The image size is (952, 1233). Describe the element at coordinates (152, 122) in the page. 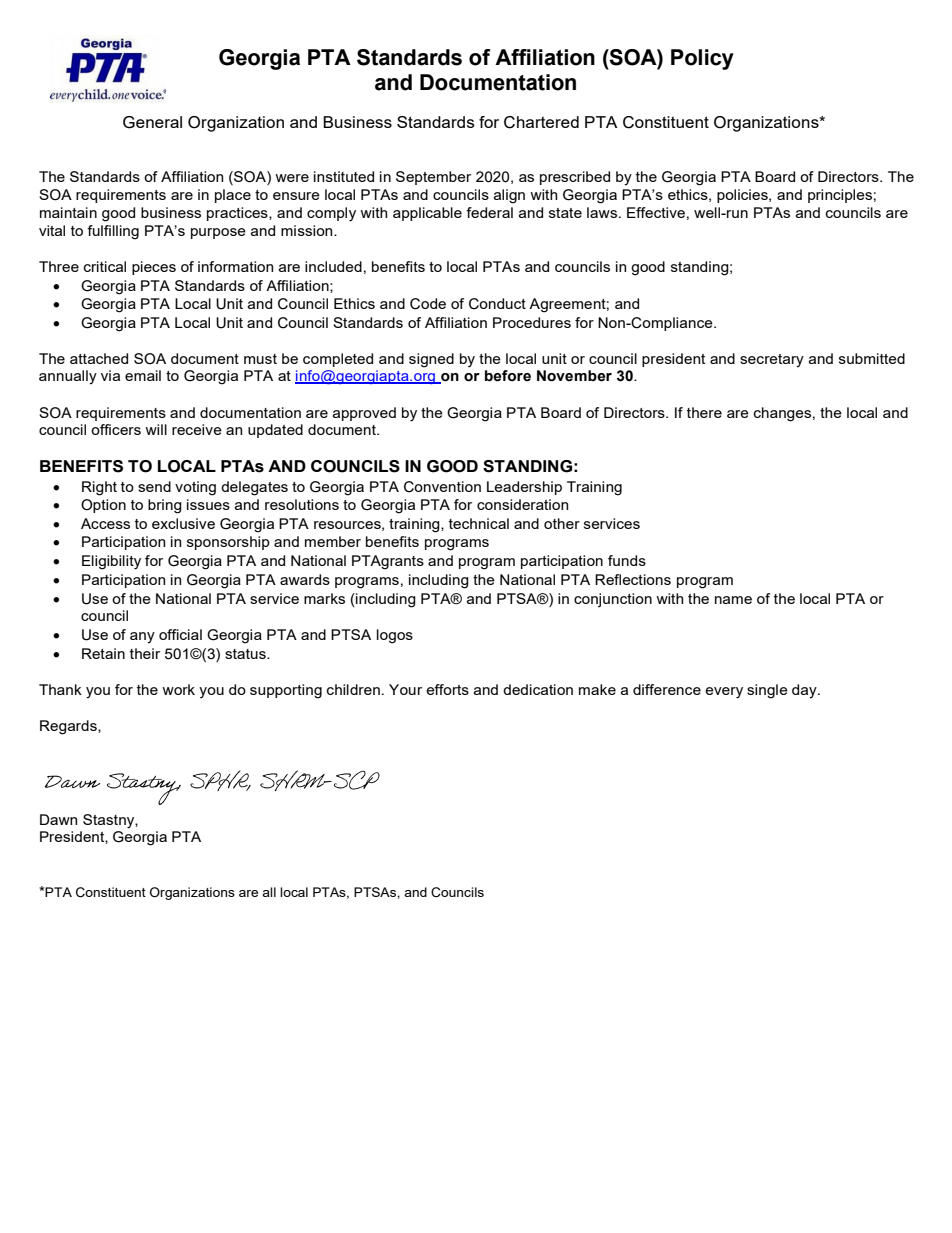

I see `General` at that location.
